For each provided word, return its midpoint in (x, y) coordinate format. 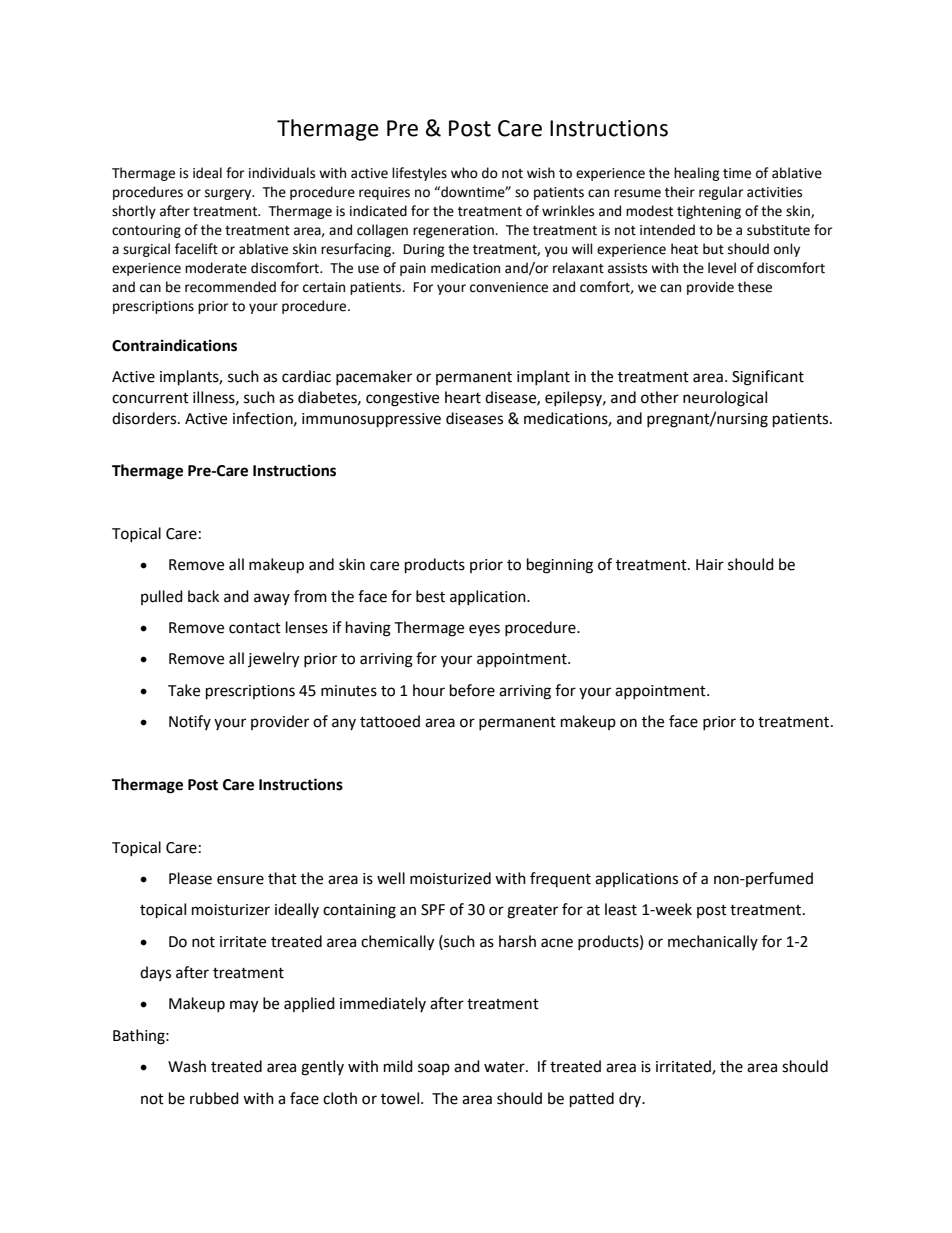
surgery (229, 194)
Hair (710, 565)
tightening (709, 212)
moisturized (450, 878)
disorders (145, 418)
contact (255, 628)
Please (190, 878)
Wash (187, 1066)
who (464, 173)
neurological (725, 399)
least (621, 909)
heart (463, 397)
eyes (484, 630)
